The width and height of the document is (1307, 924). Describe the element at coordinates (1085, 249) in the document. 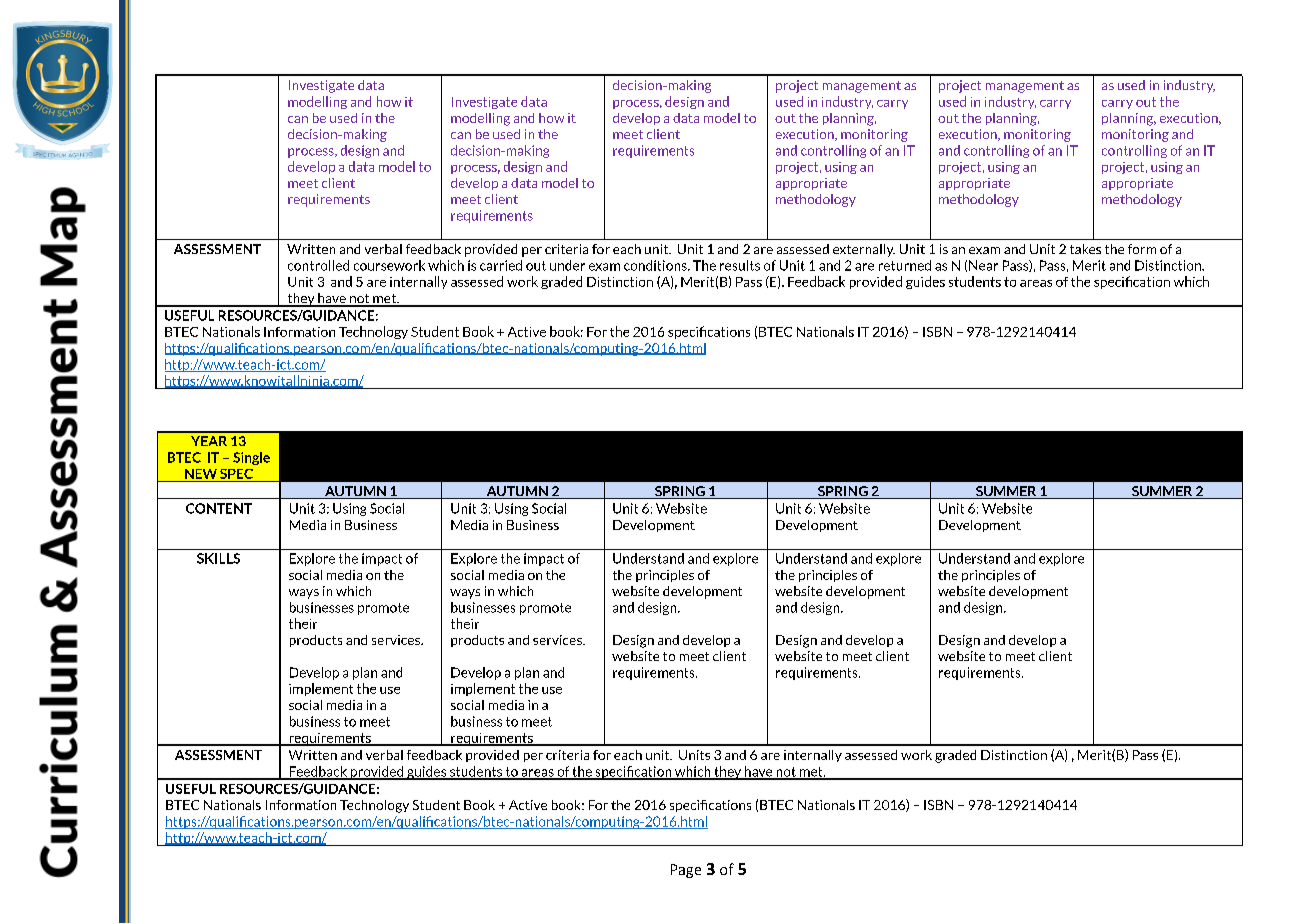

I see `takes` at that location.
